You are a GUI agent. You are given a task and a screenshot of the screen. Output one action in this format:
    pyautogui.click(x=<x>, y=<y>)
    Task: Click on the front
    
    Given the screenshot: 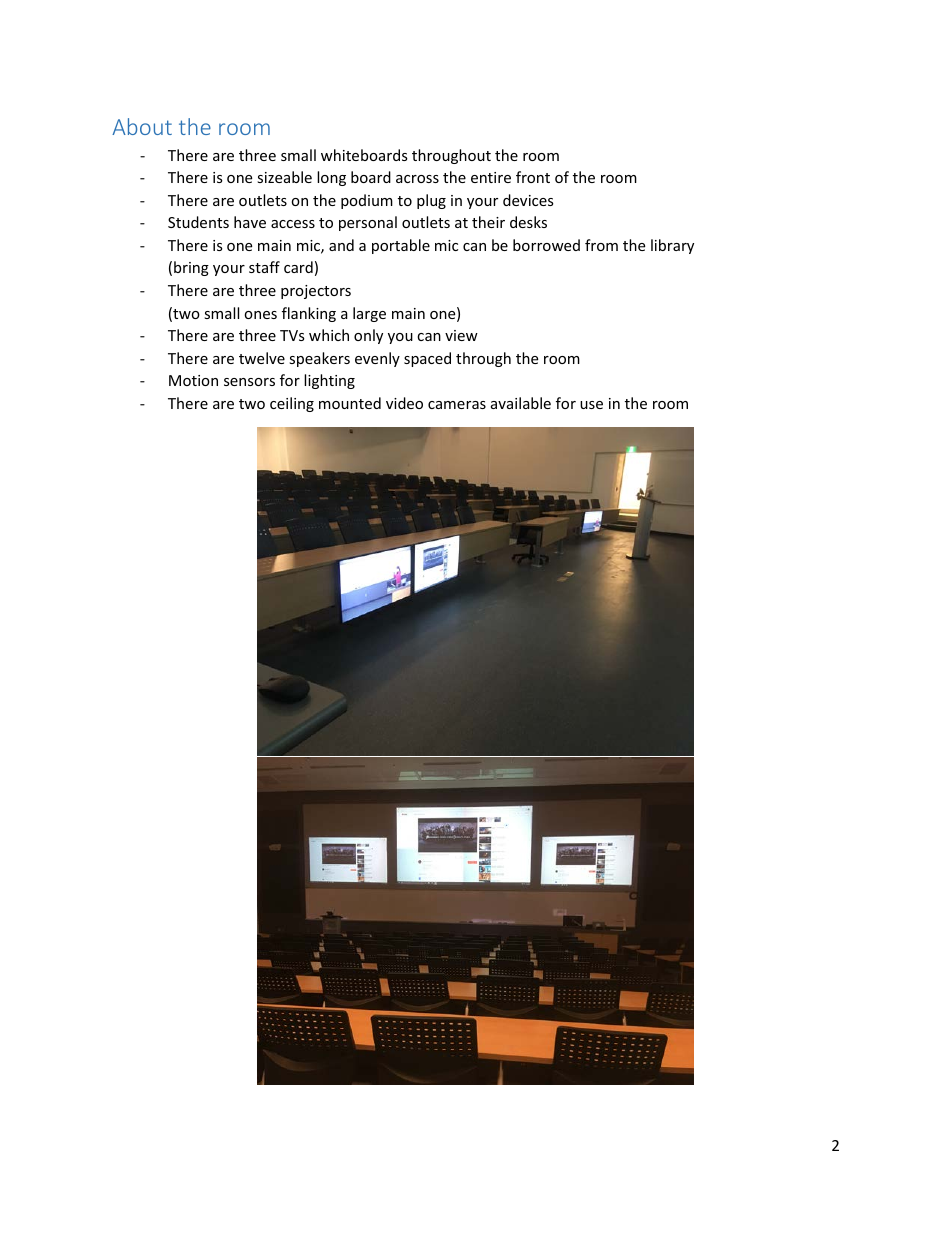 What is the action you would take?
    pyautogui.click(x=533, y=177)
